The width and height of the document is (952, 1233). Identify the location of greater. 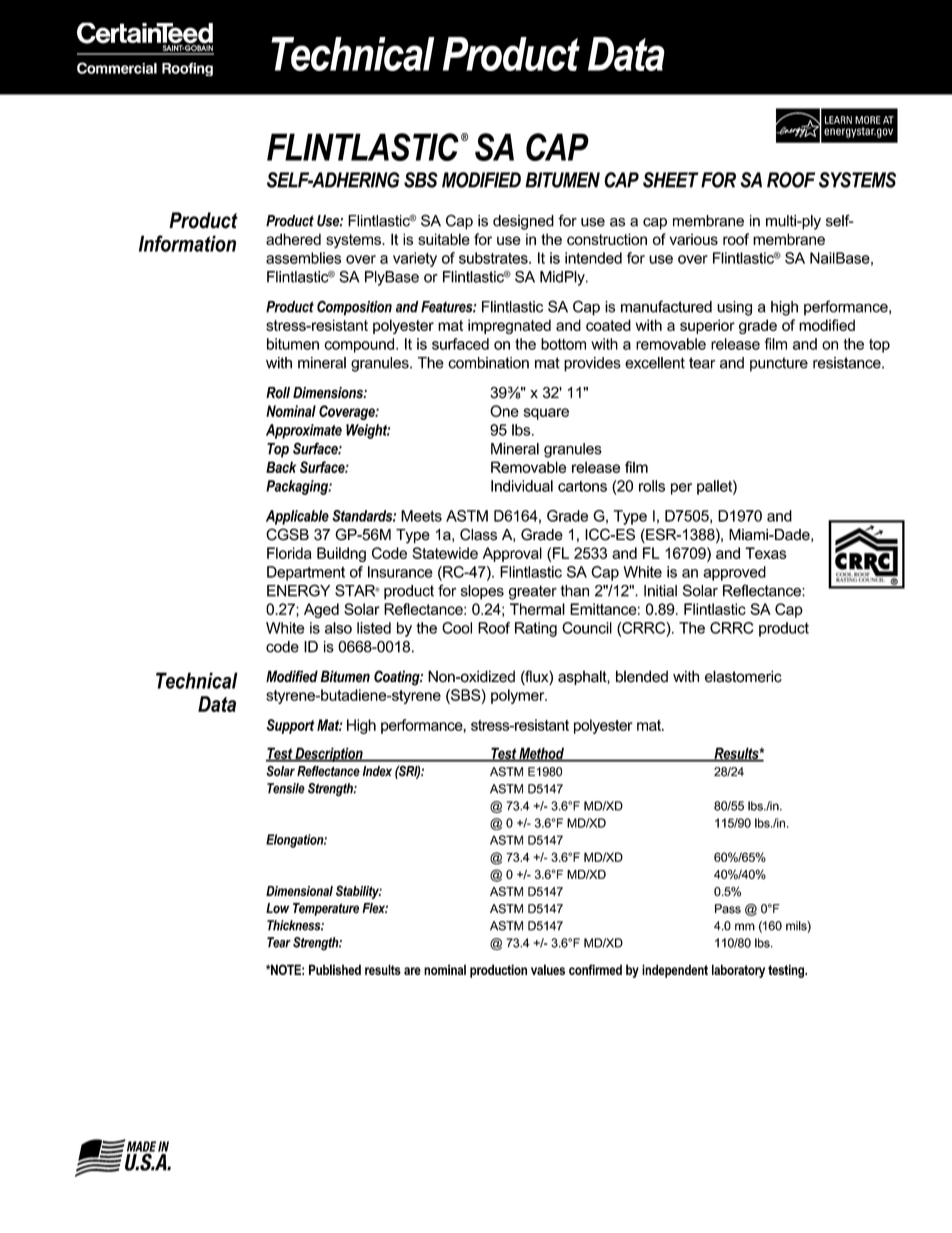
(533, 592).
